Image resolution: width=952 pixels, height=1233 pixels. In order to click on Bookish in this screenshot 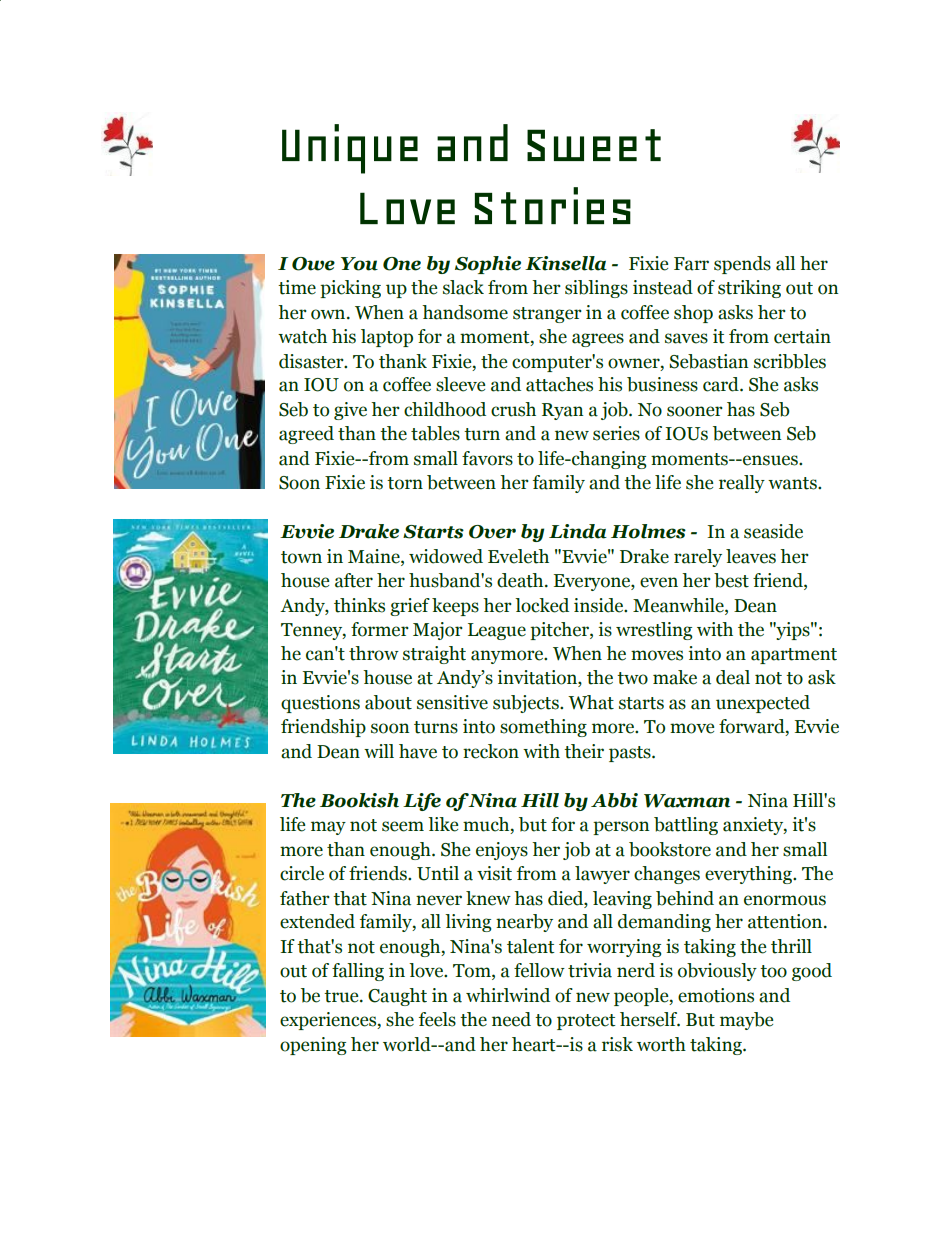, I will do `click(359, 800)`.
